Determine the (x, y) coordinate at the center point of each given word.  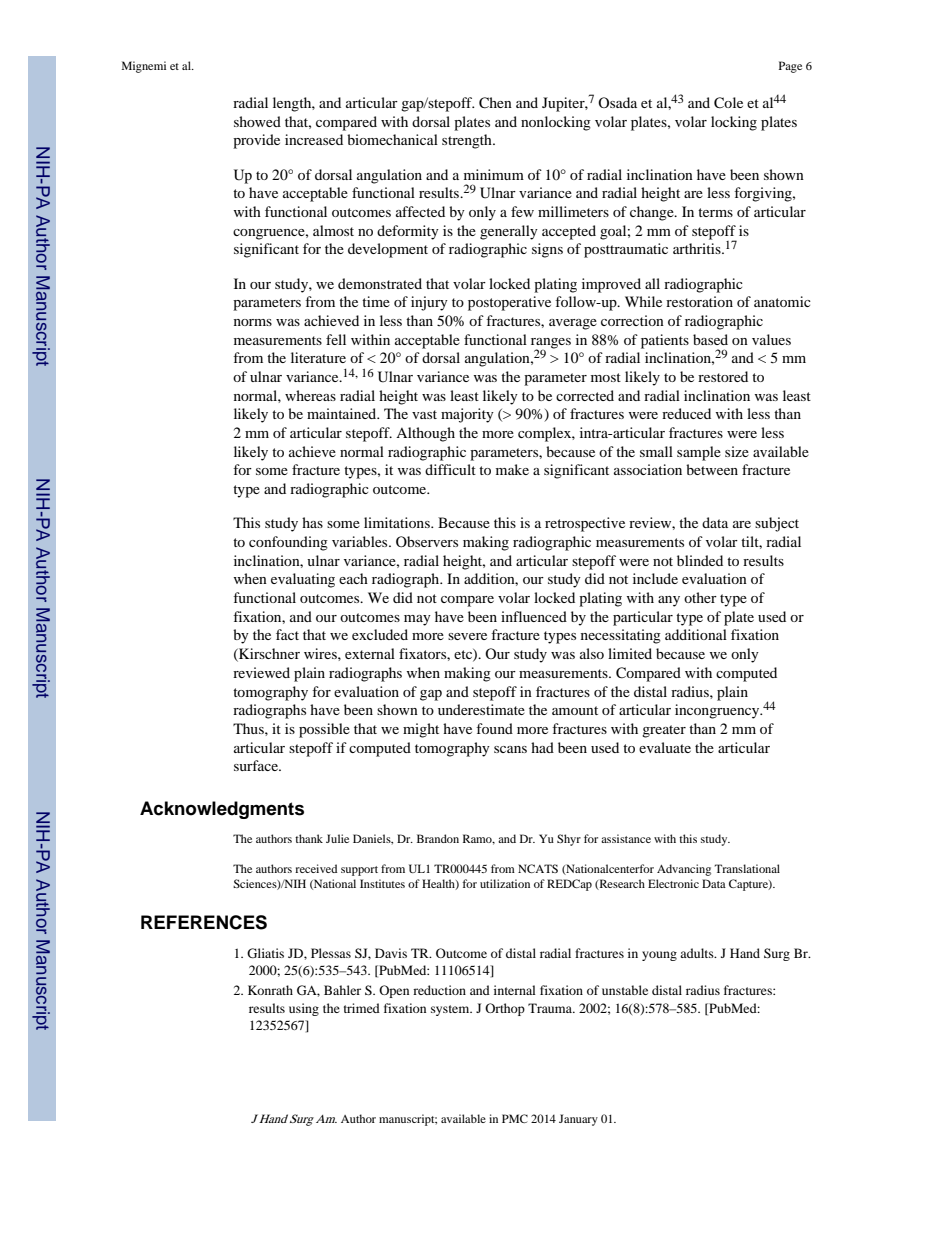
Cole (728, 103)
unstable (625, 990)
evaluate (665, 747)
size (737, 451)
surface (257, 765)
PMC (515, 1118)
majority (467, 415)
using (304, 1009)
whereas (310, 395)
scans (510, 749)
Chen (495, 103)
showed (257, 121)
